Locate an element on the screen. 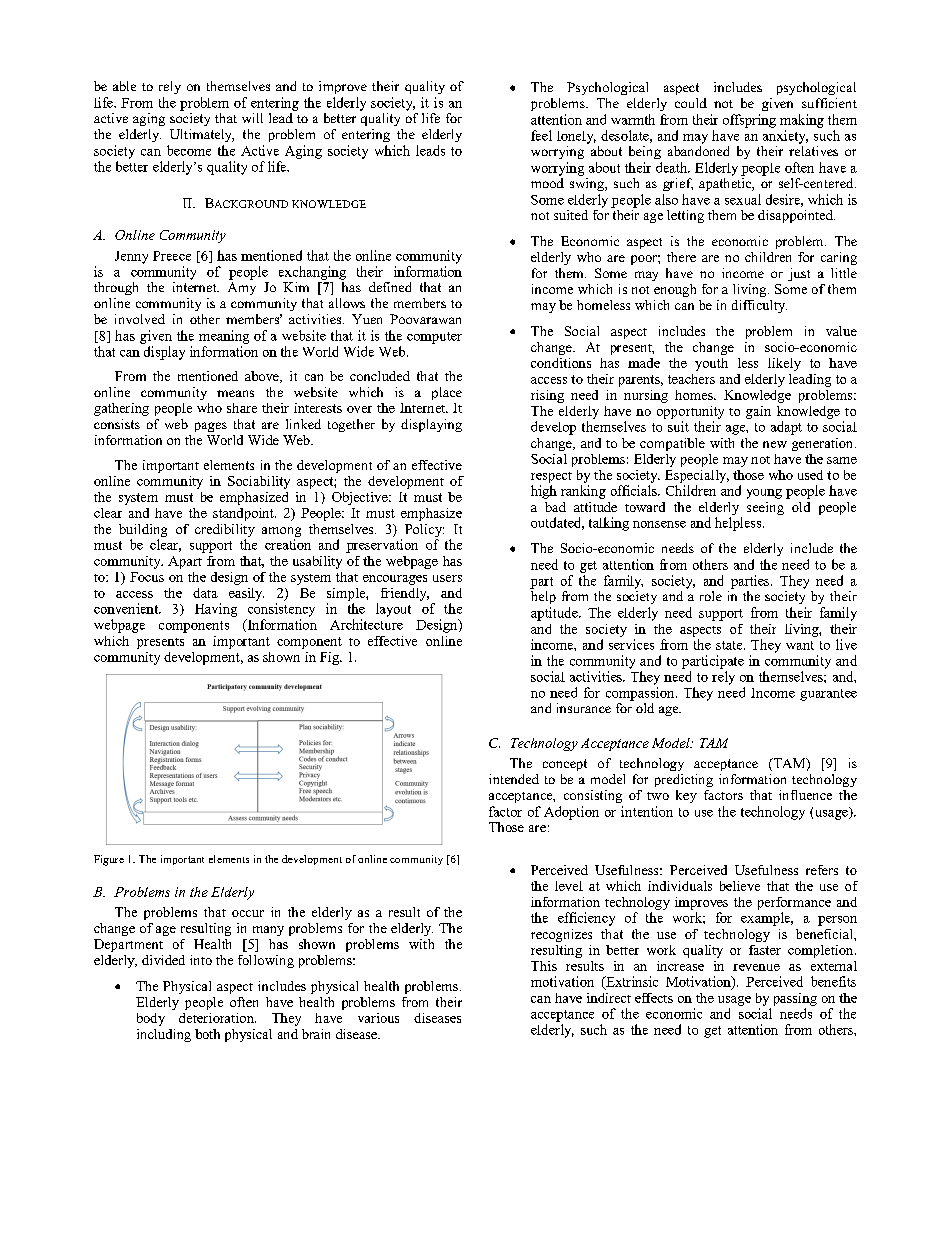  users is located at coordinates (447, 578).
